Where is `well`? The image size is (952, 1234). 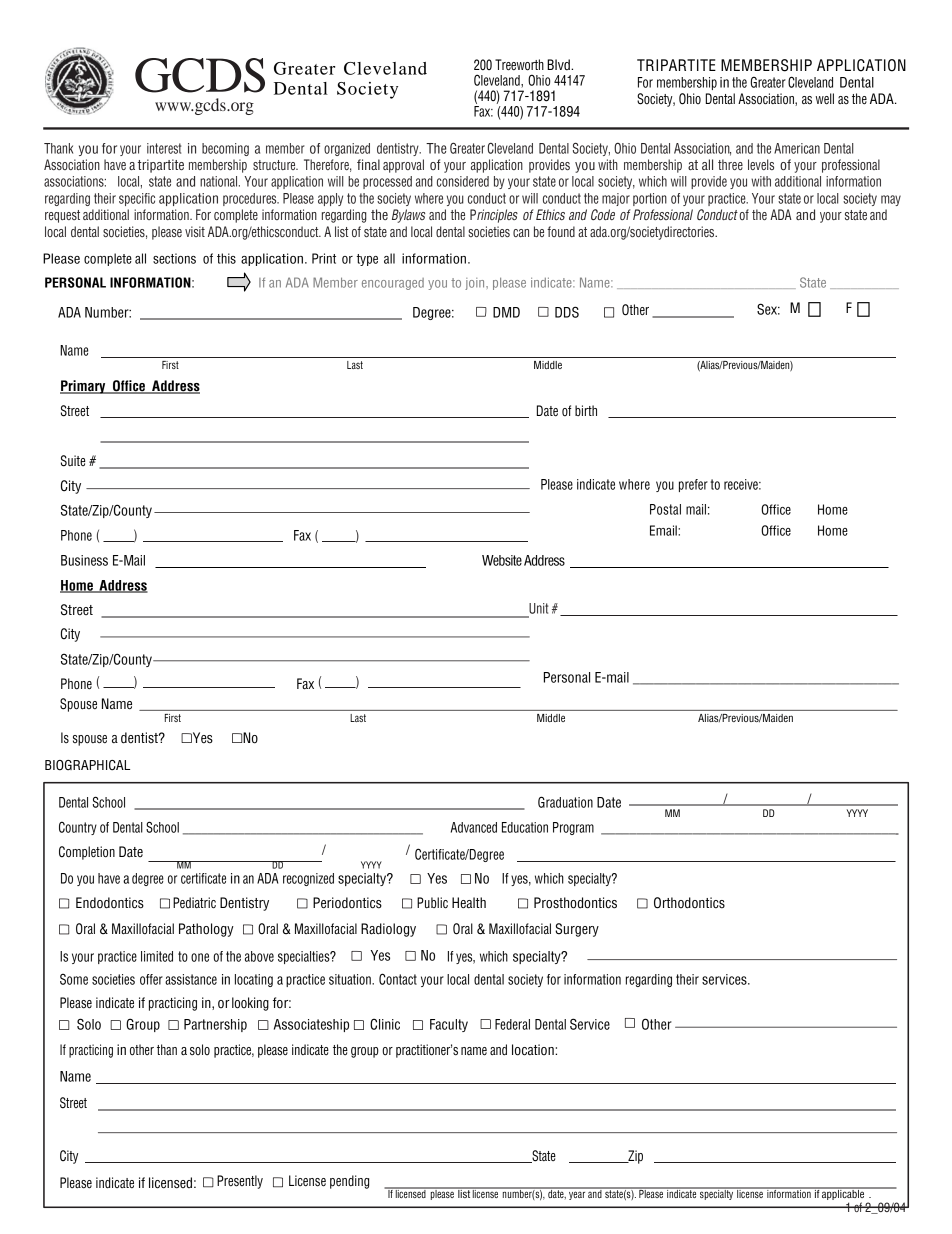
well is located at coordinates (825, 99).
